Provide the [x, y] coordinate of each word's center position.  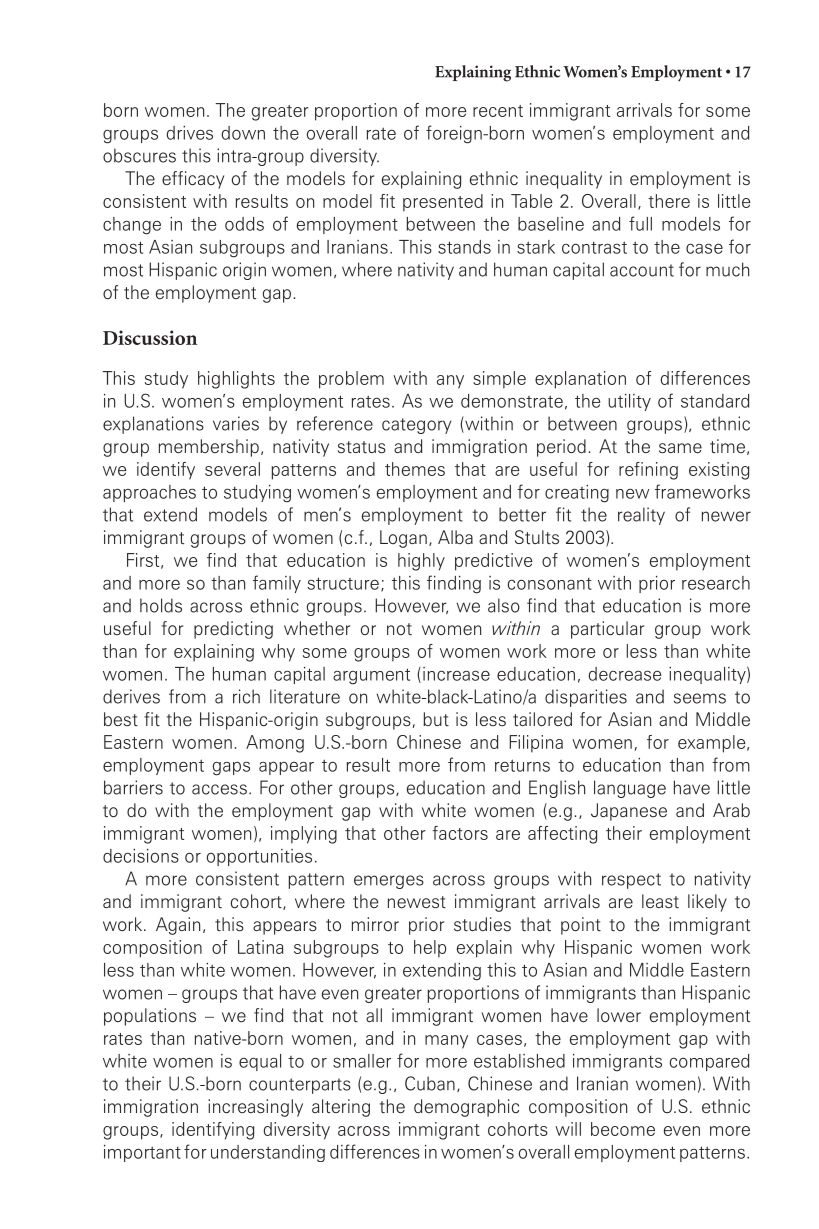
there [669, 201]
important [142, 1153]
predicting [233, 630]
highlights [236, 380]
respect [631, 881]
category [416, 426]
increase [456, 674]
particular [607, 630]
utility [629, 402]
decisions [141, 856]
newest [417, 902]
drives [190, 133]
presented [443, 203]
